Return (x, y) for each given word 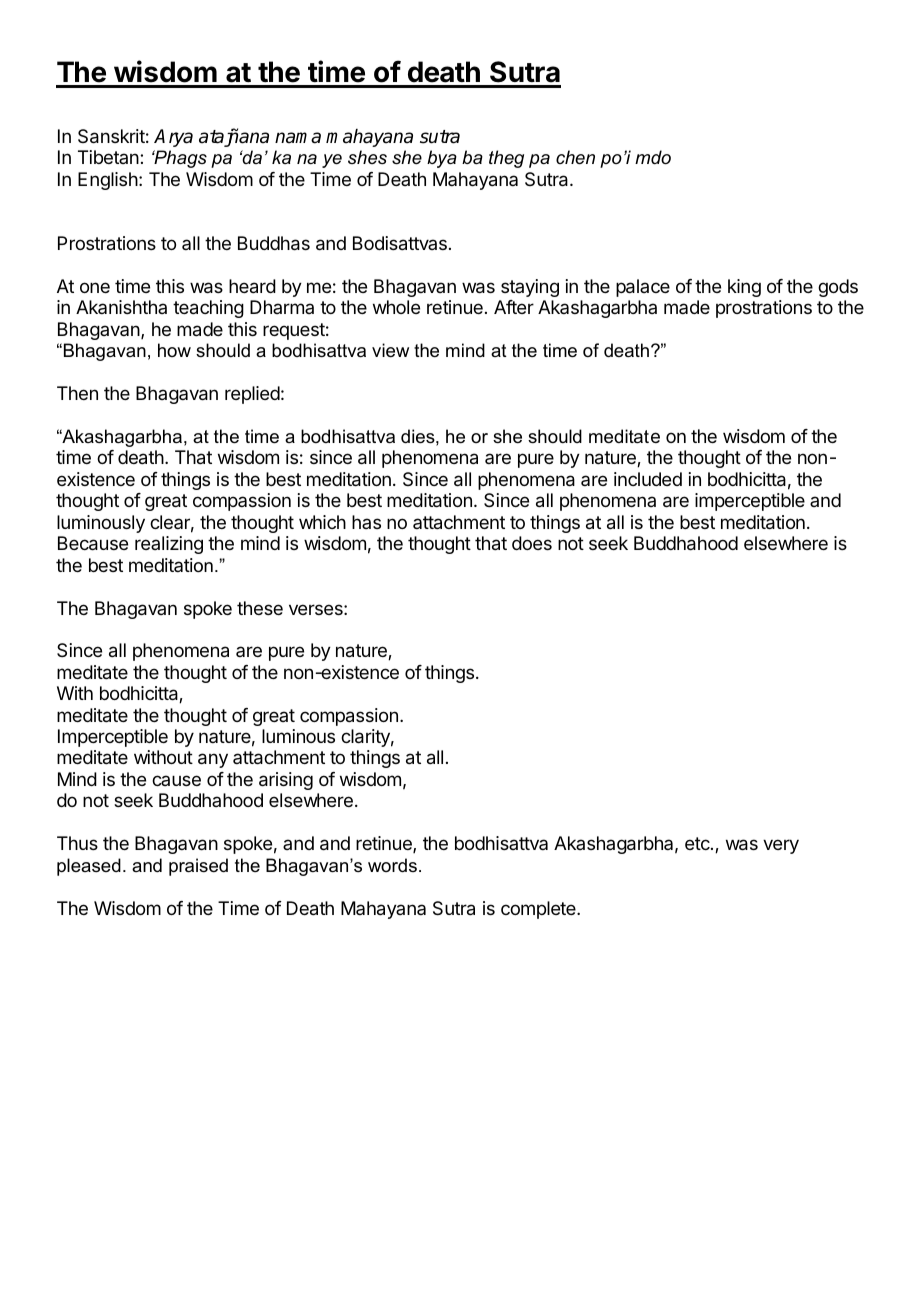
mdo (653, 157)
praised (198, 867)
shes (367, 157)
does (532, 543)
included (648, 479)
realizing (169, 545)
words (392, 865)
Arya (173, 138)
